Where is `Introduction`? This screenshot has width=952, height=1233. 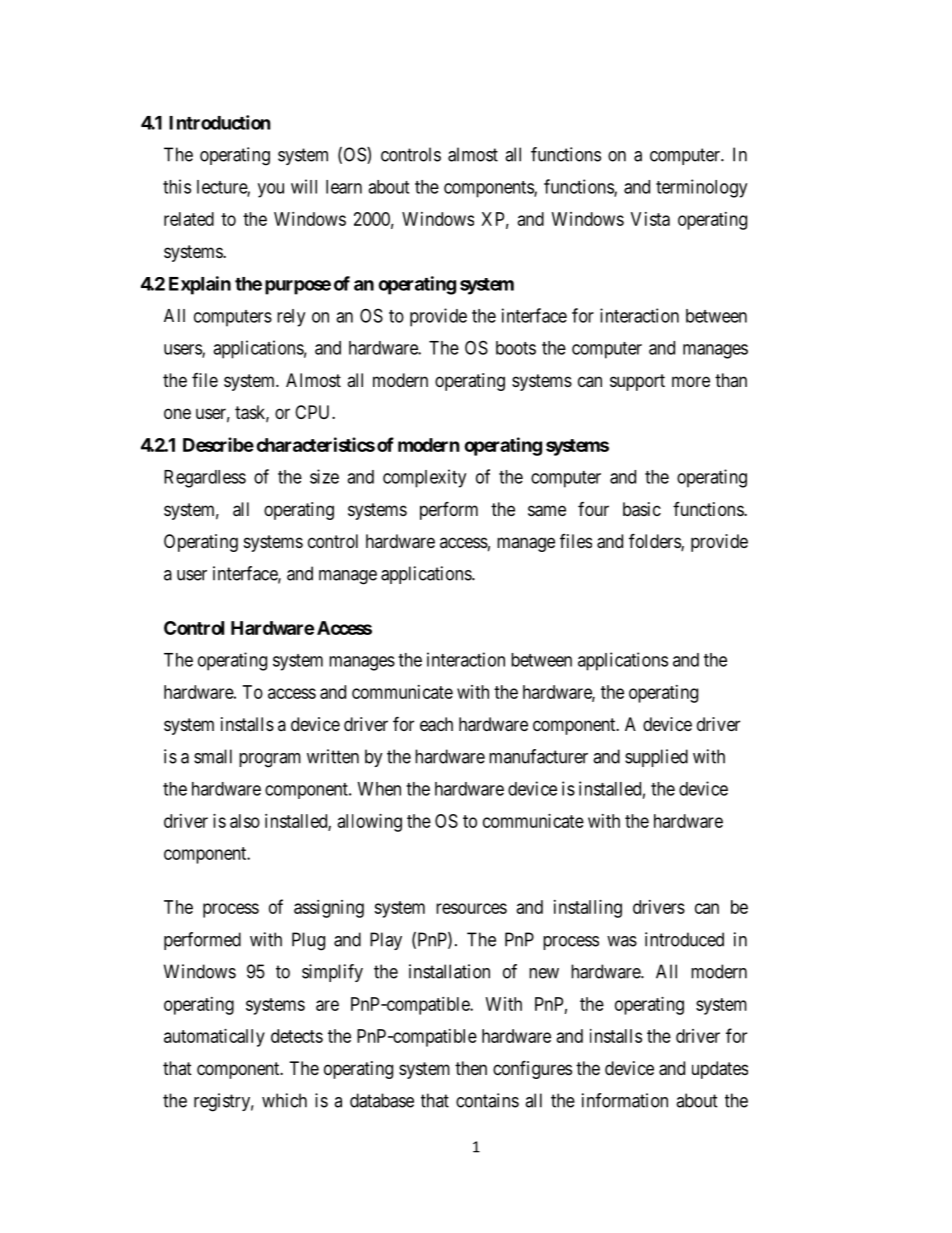
Introduction is located at coordinates (220, 122).
